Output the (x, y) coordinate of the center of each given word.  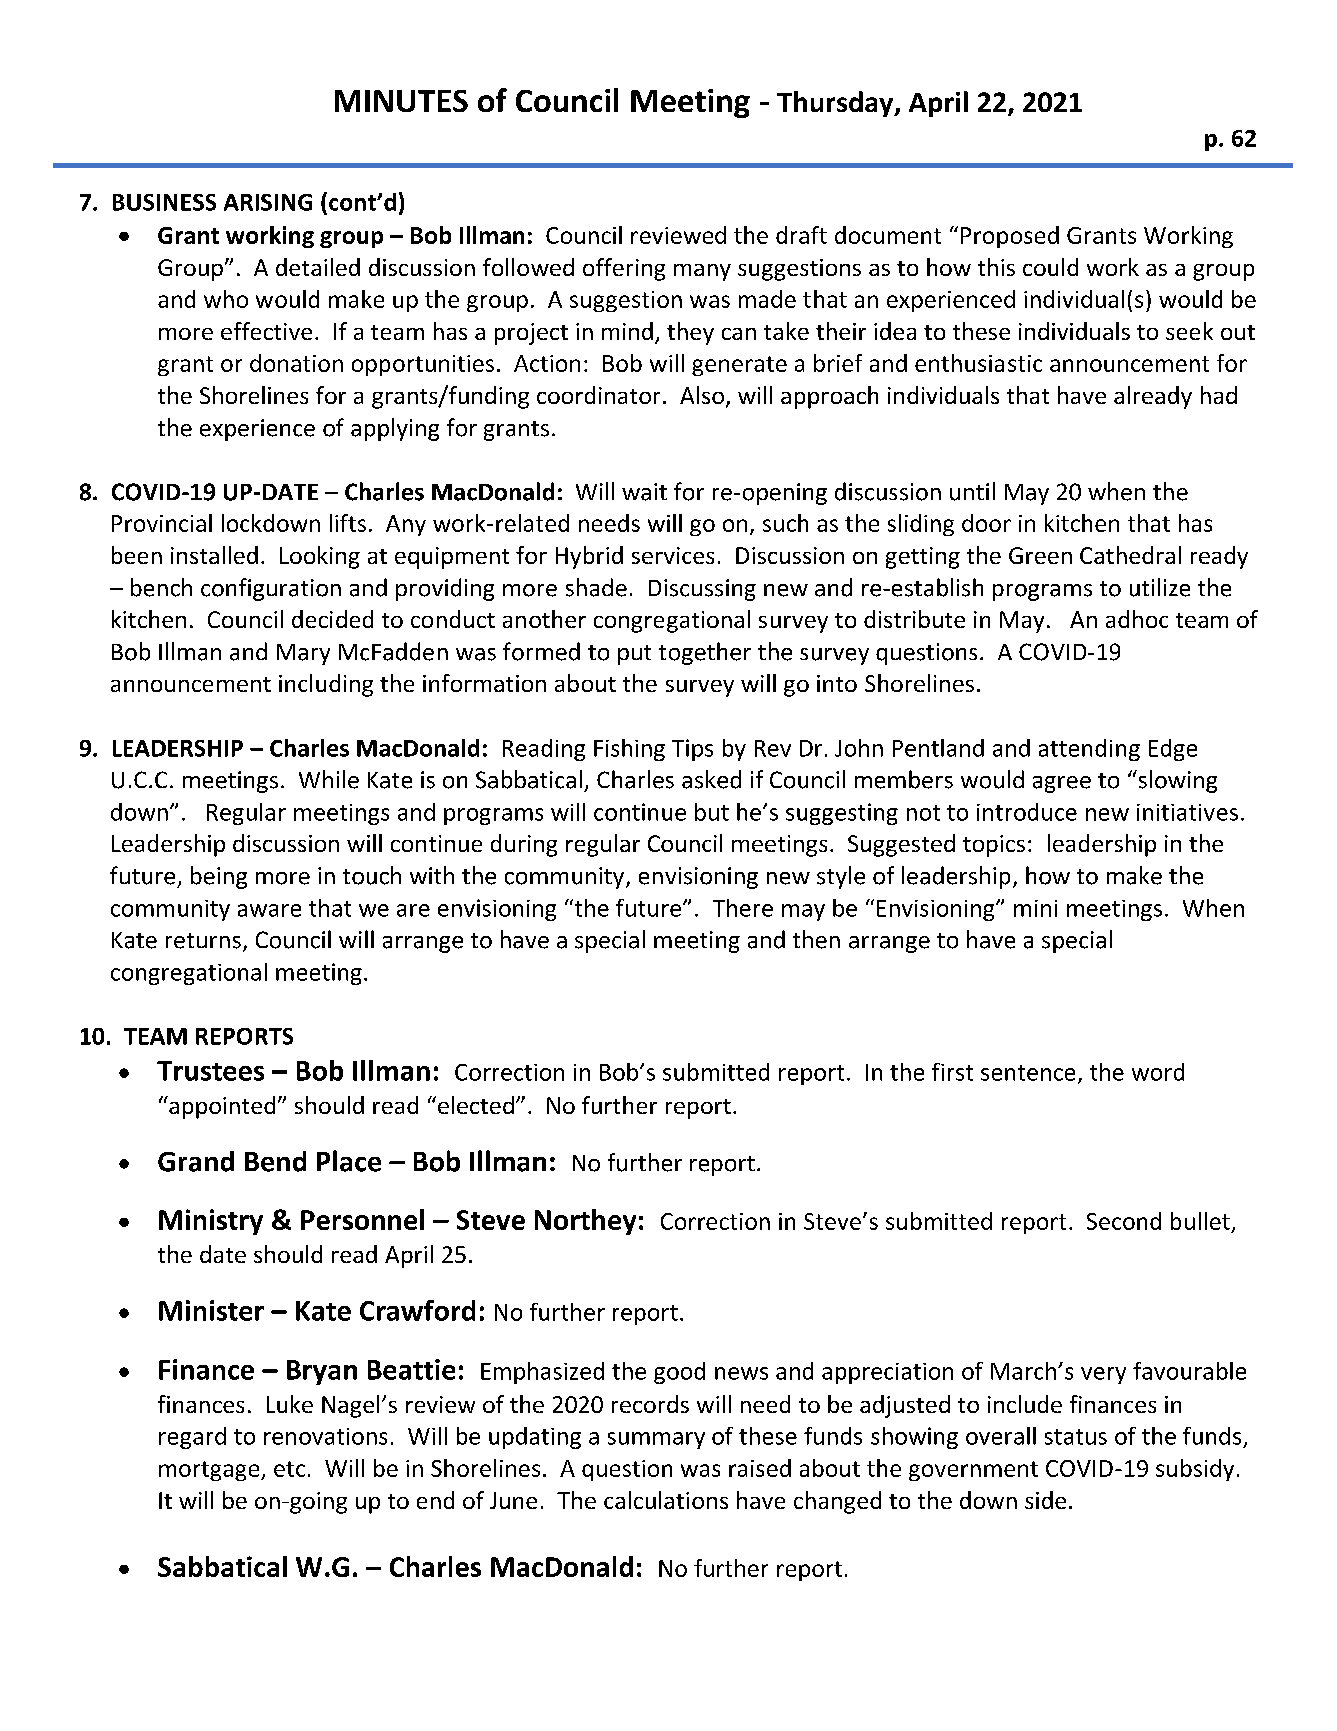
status (1076, 1437)
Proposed (1010, 237)
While (329, 779)
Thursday (836, 104)
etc (289, 1469)
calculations (666, 1500)
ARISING (268, 202)
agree (1062, 784)
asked (711, 779)
